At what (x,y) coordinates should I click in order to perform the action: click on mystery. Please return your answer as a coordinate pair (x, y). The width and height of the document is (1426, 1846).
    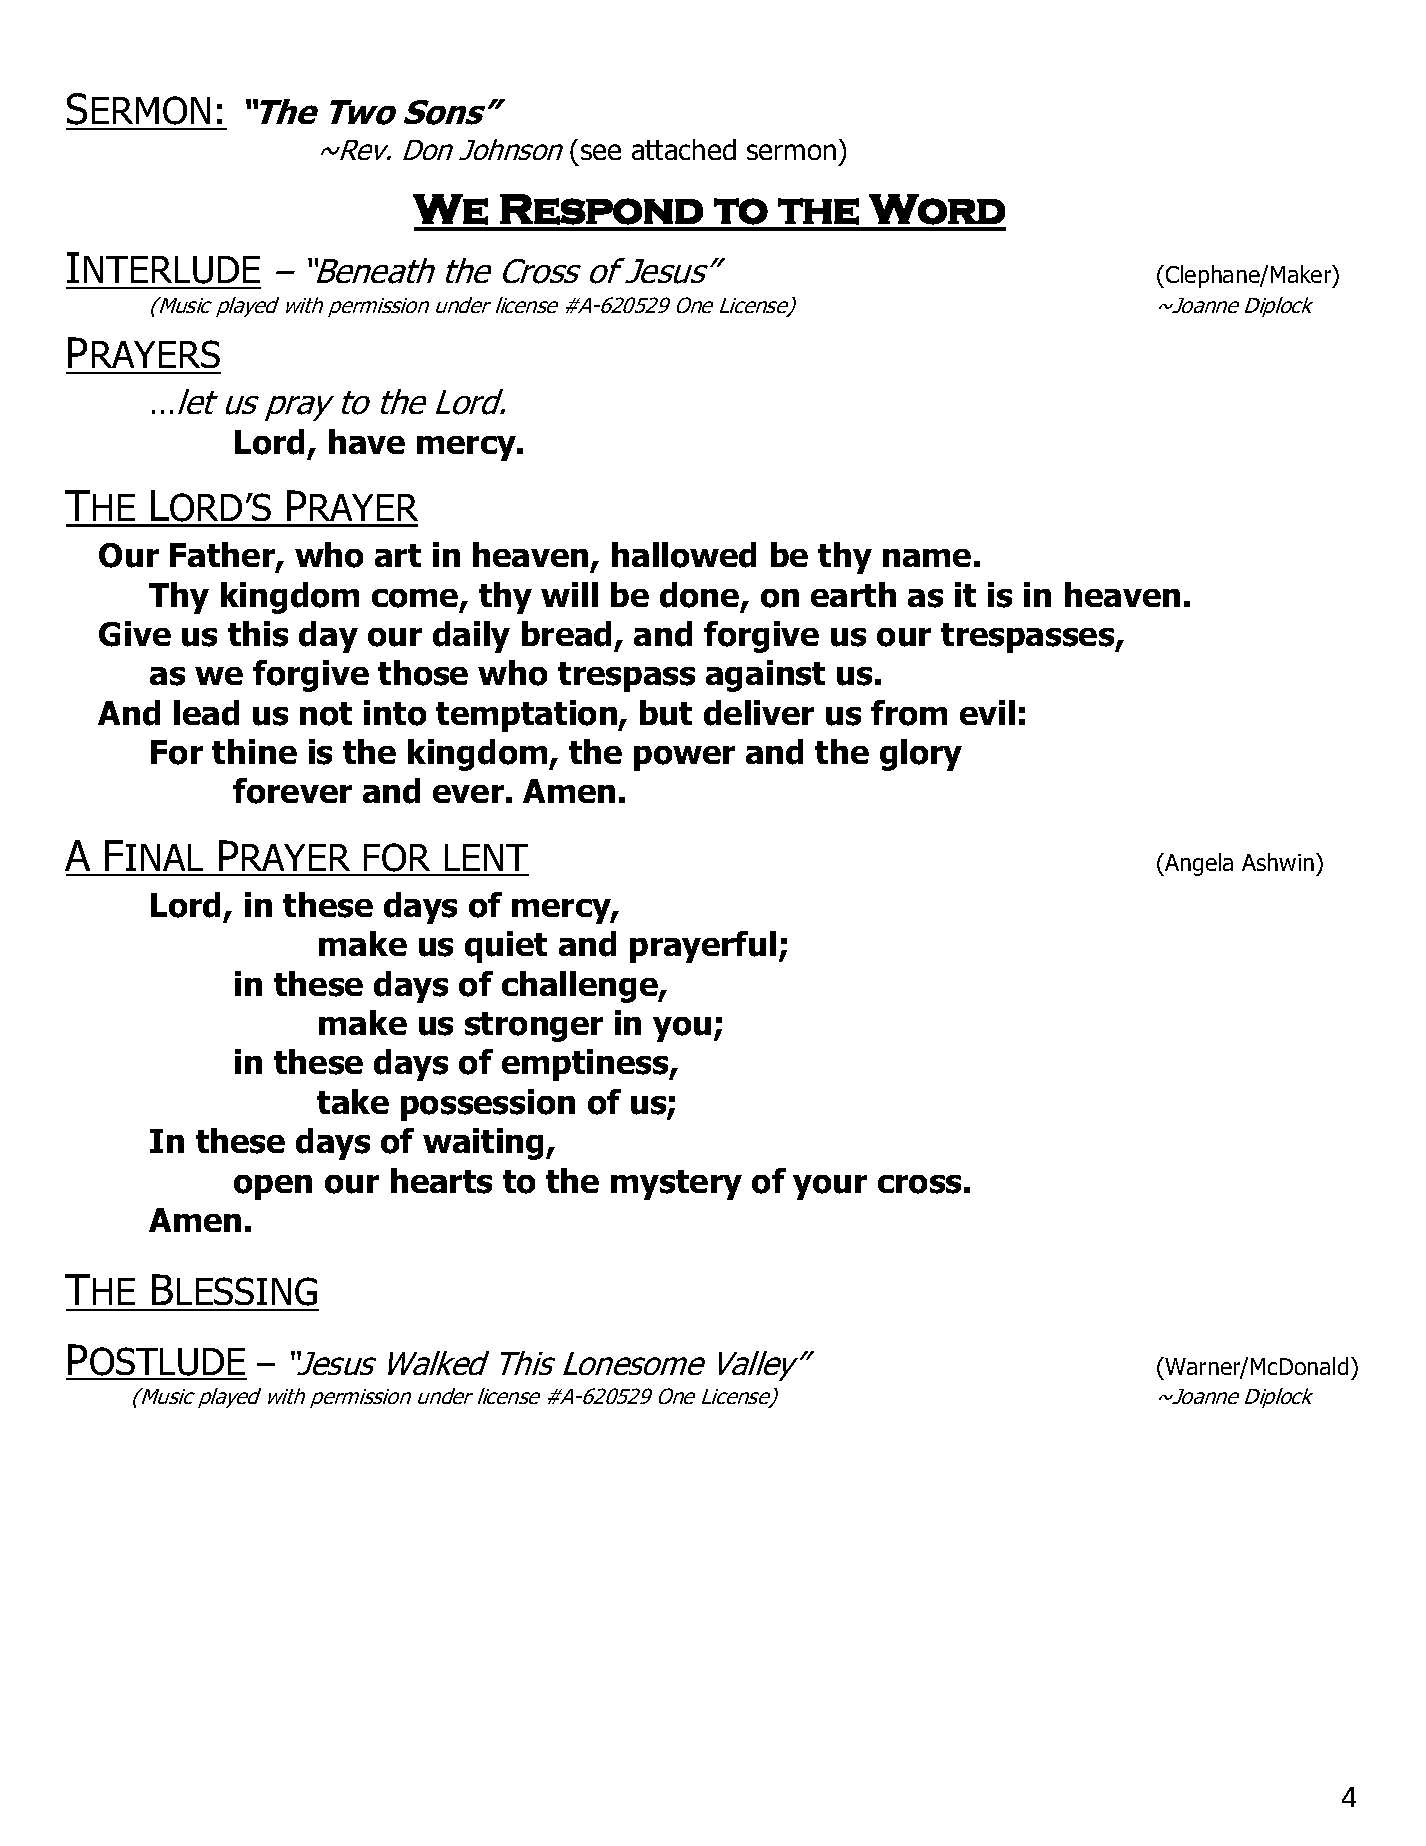
    Looking at the image, I should click on (676, 1185).
